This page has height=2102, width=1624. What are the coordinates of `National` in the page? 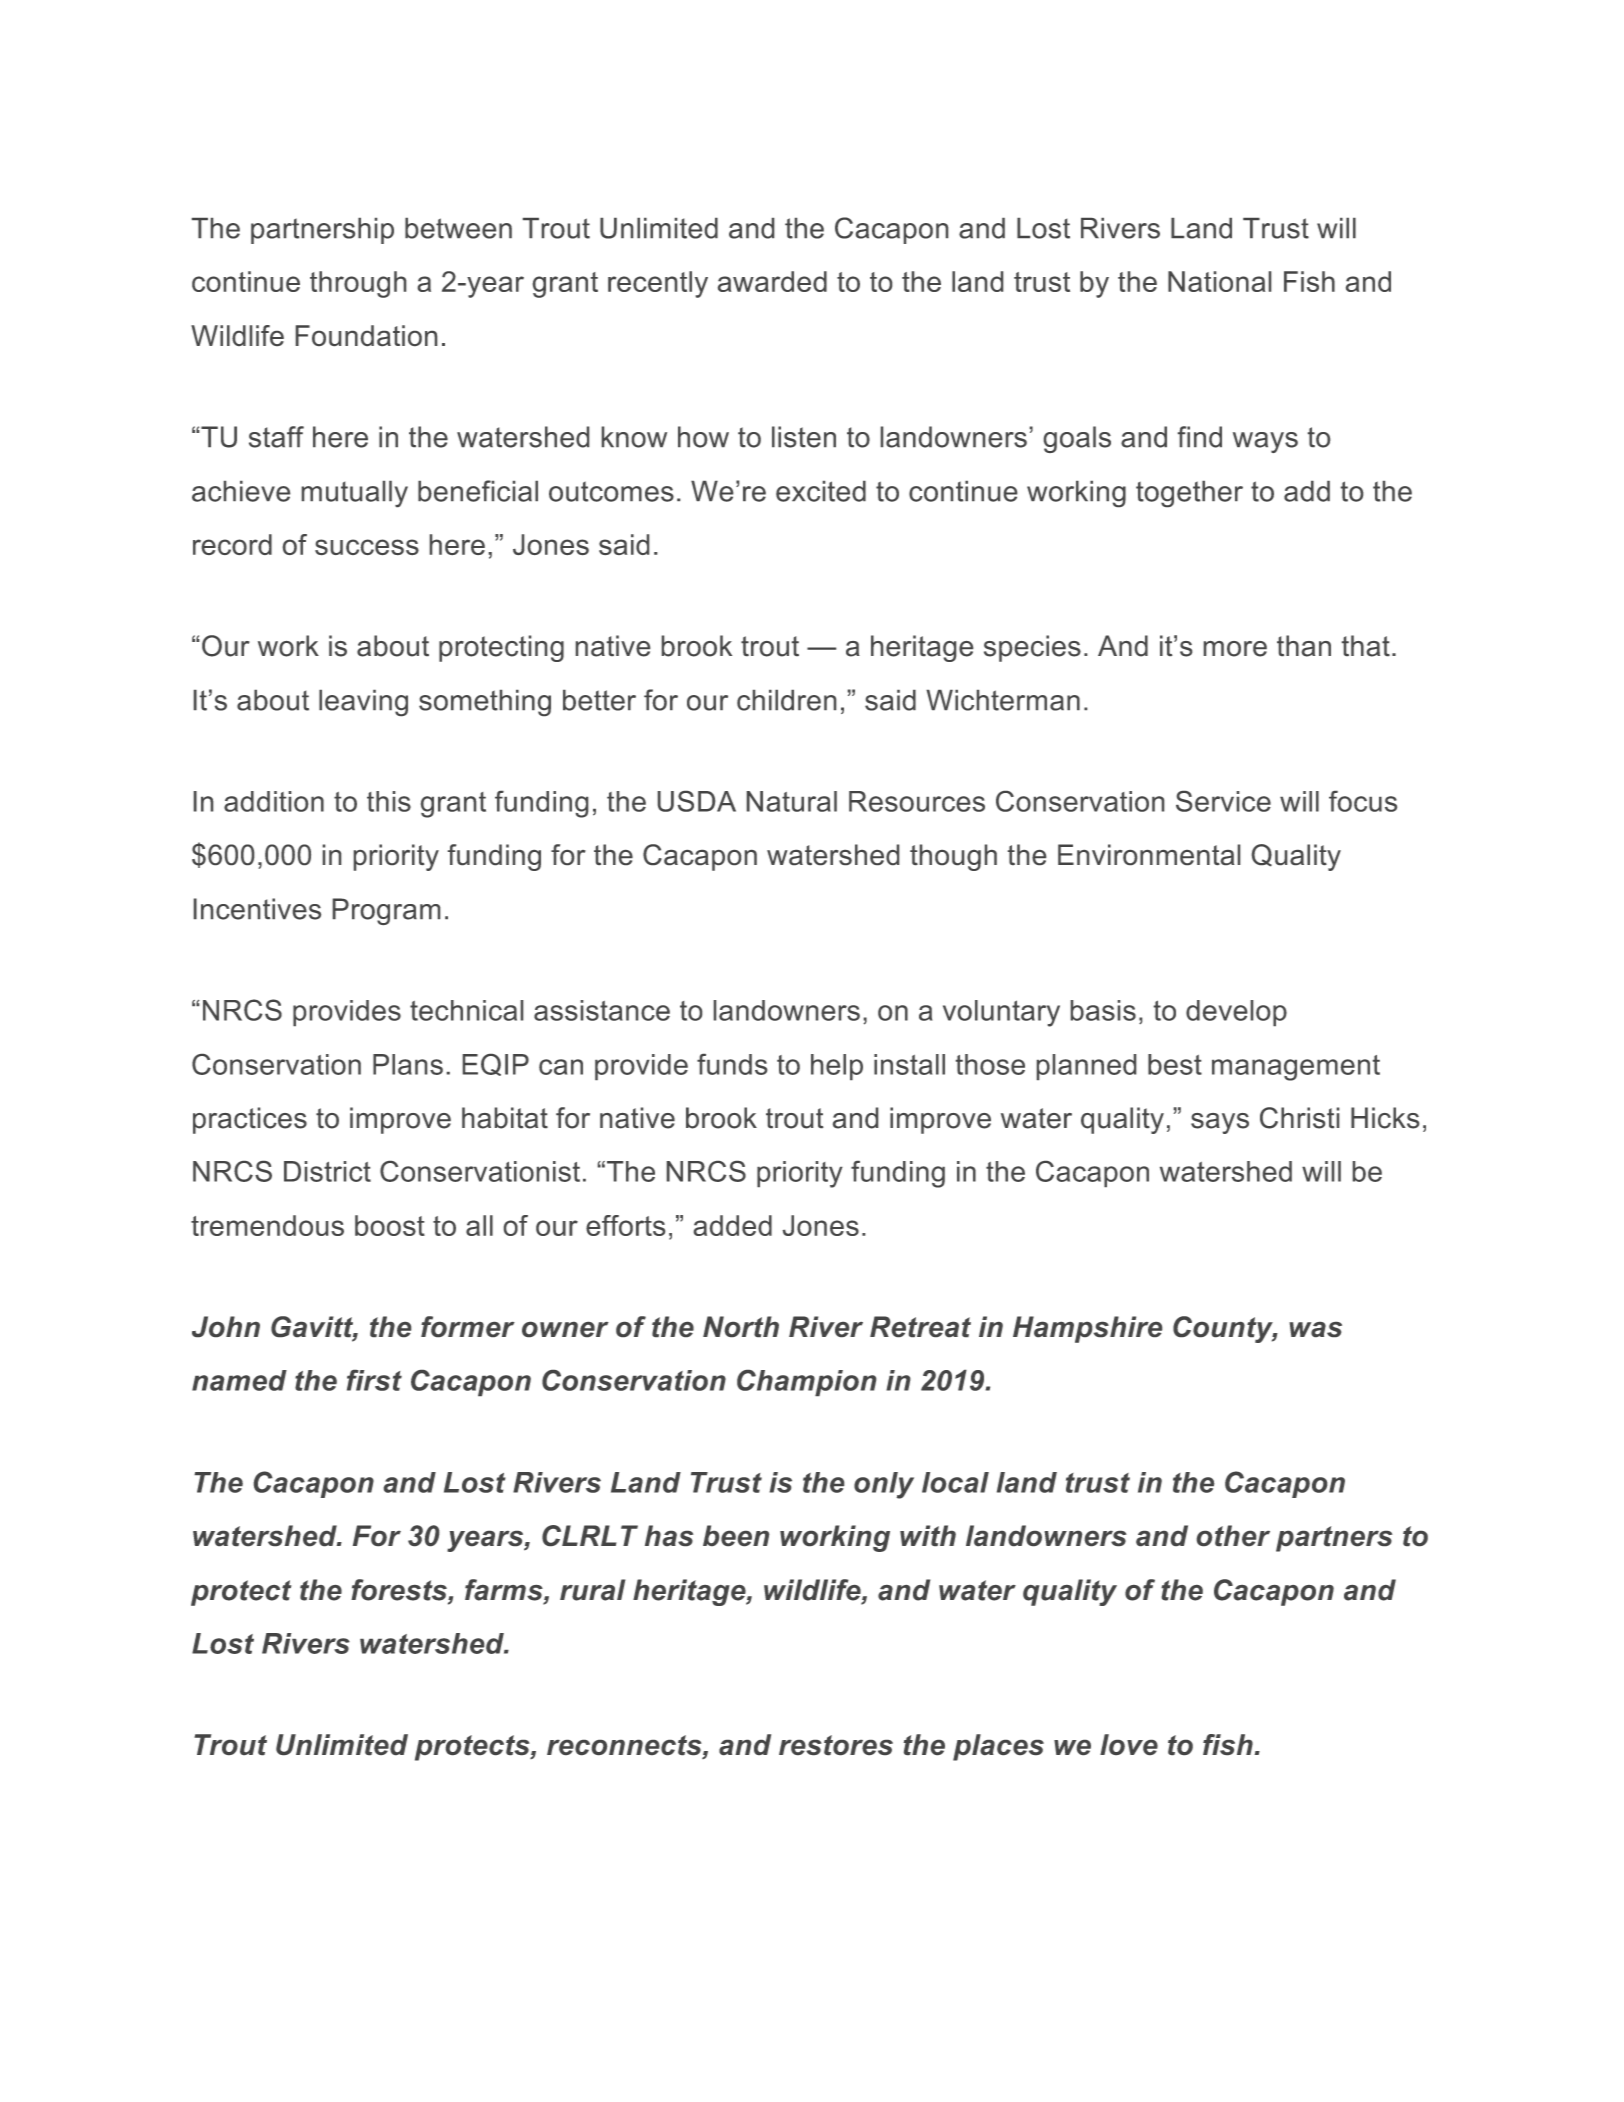 It's located at (1219, 281).
